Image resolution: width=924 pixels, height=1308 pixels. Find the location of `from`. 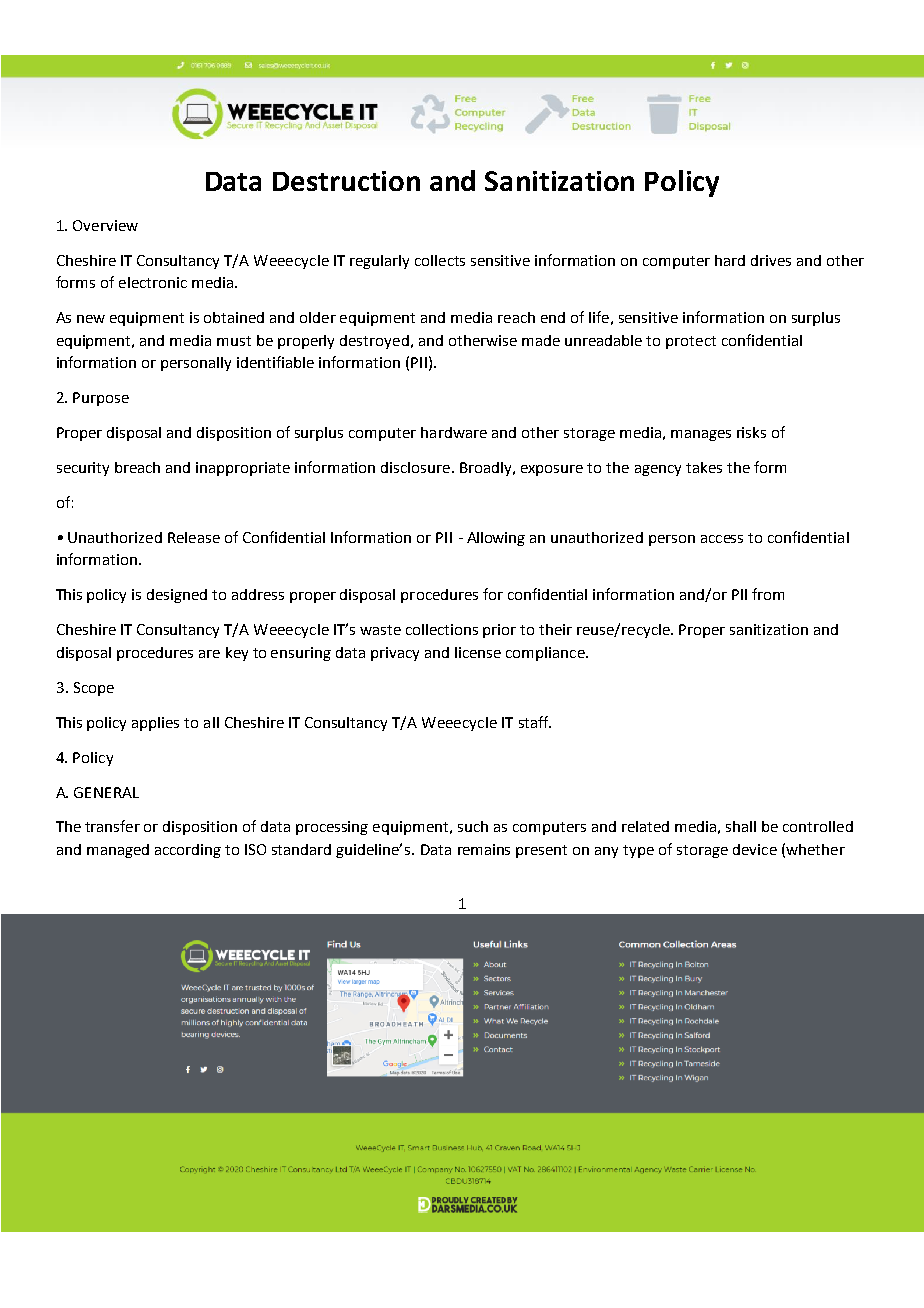

from is located at coordinates (768, 594).
